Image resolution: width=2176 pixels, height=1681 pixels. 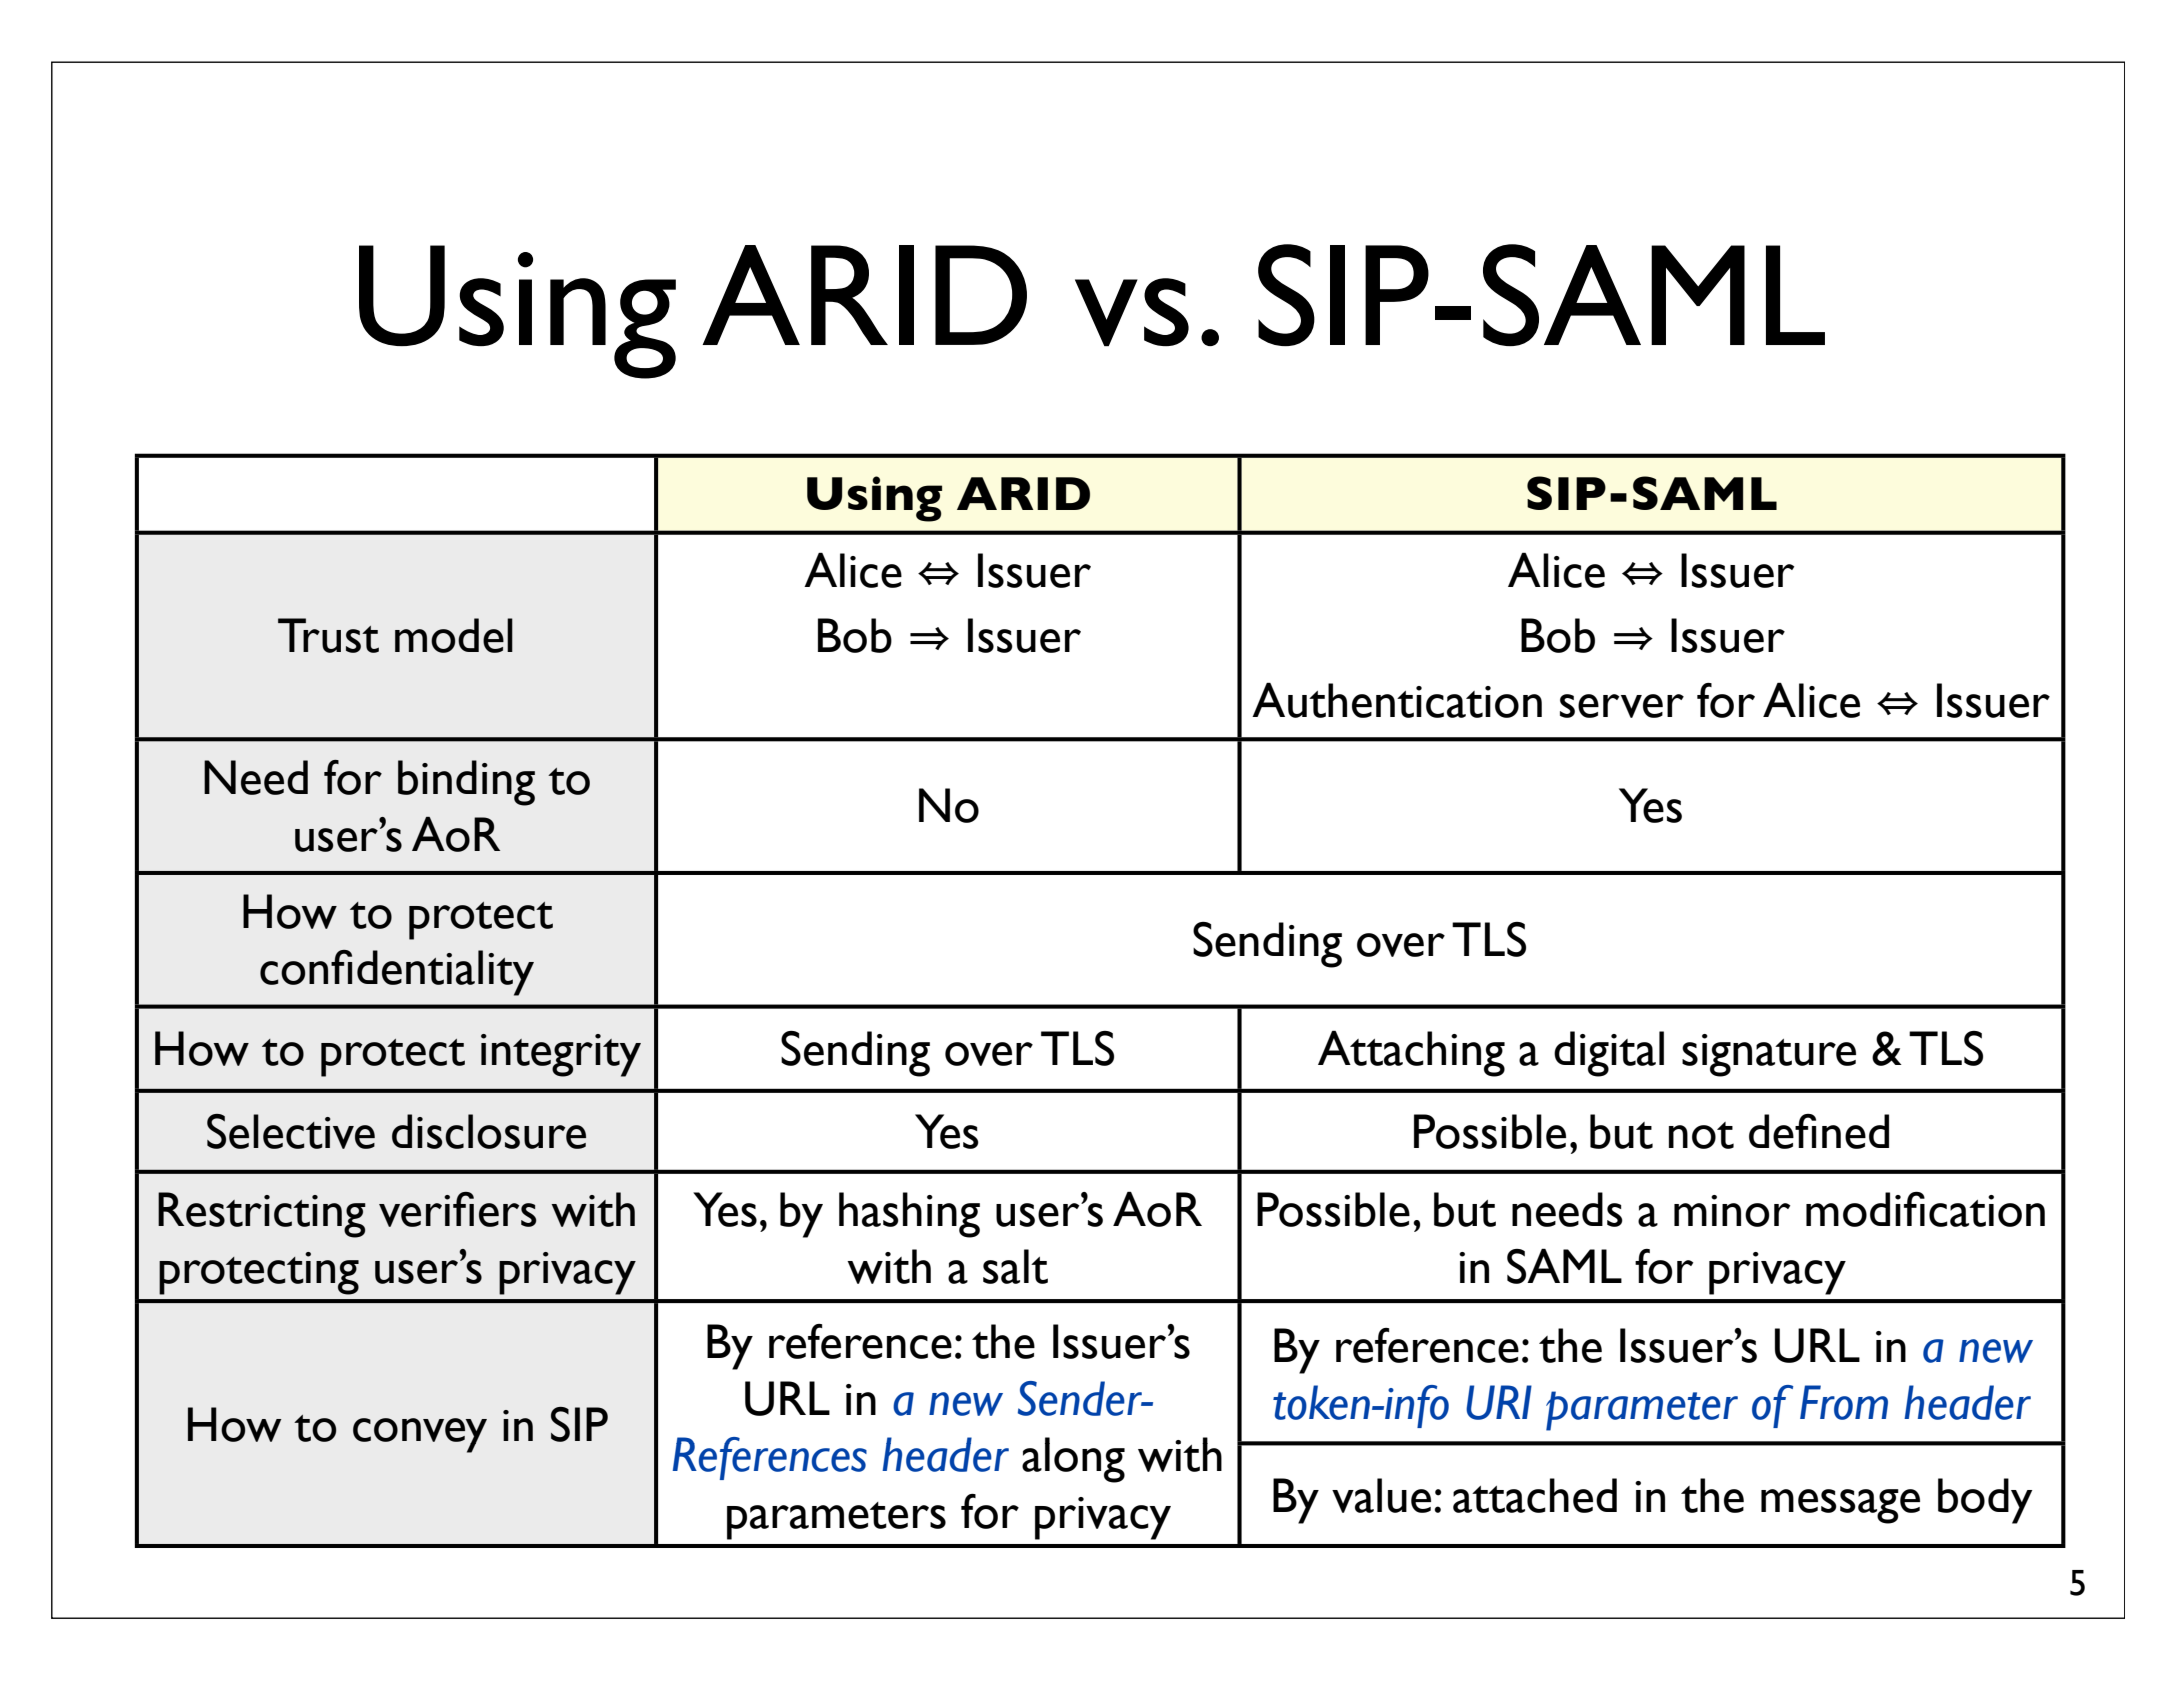 What do you see at coordinates (1535, 1495) in the screenshot?
I see `attached` at bounding box center [1535, 1495].
